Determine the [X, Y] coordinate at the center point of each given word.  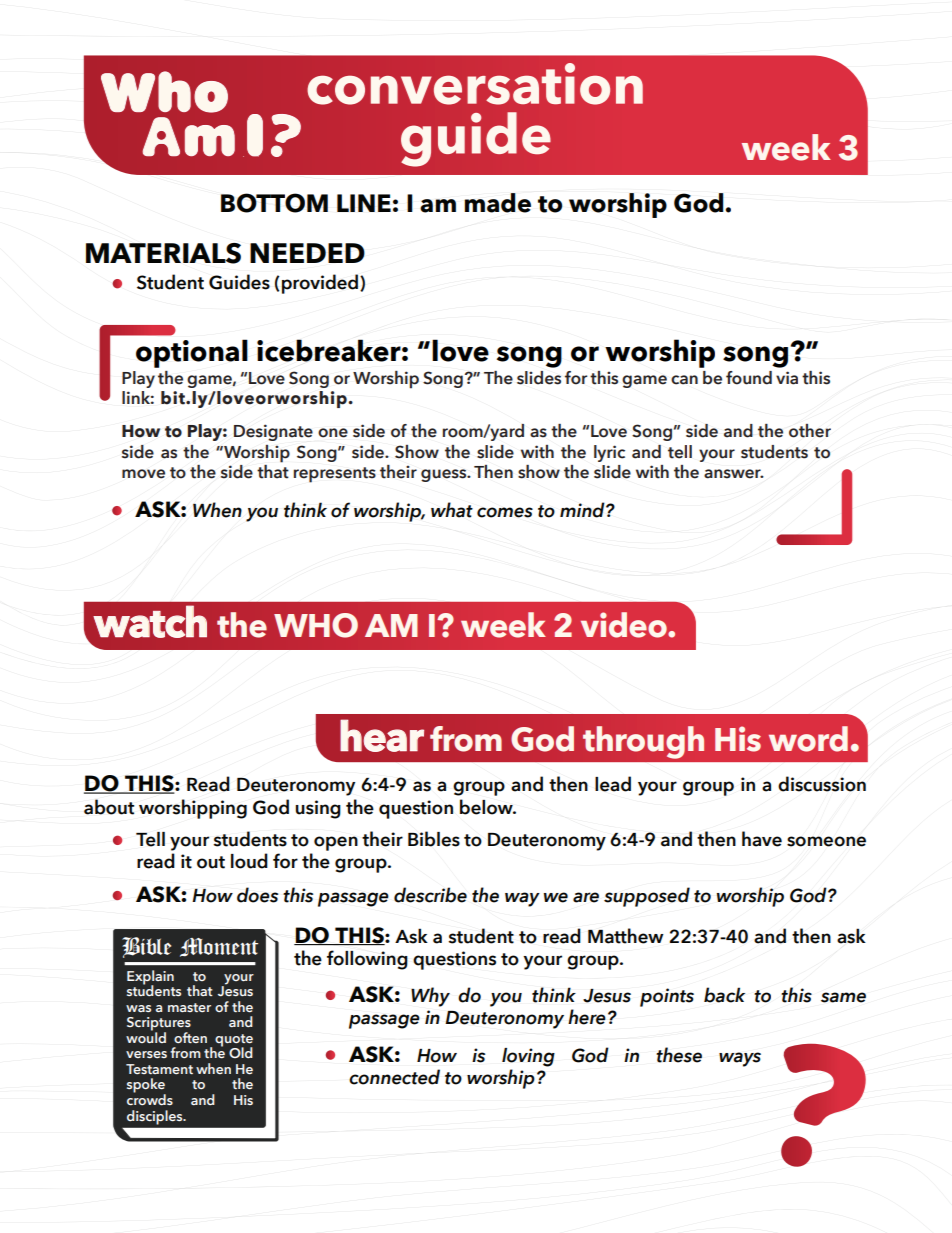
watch [150, 621]
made [497, 203]
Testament [159, 1069]
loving [528, 1057]
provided [321, 284]
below [487, 807]
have [762, 839]
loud [249, 861]
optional [192, 353]
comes [505, 512]
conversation [475, 84]
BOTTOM [274, 203]
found [749, 378]
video [625, 625]
